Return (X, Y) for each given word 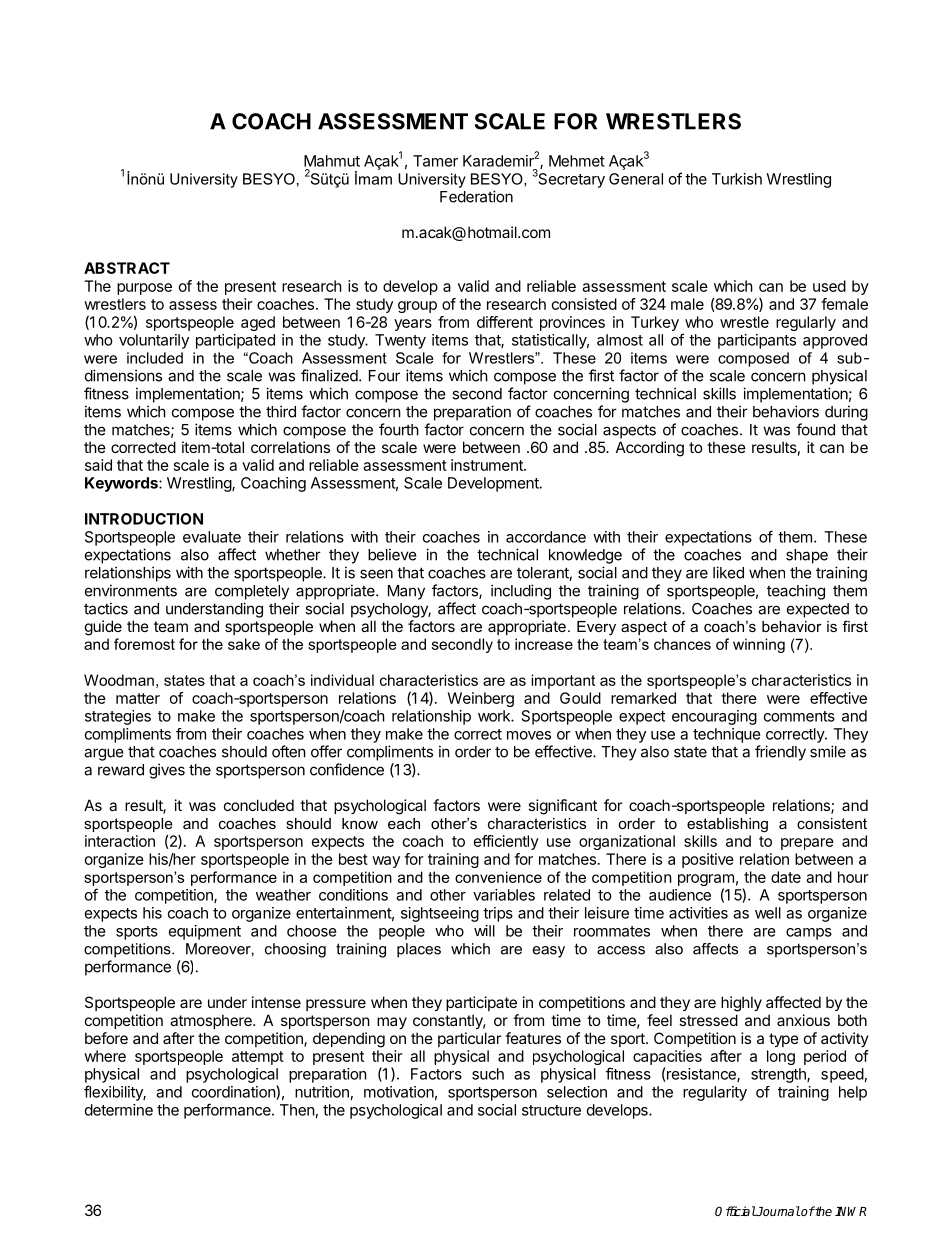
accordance (546, 537)
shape (807, 556)
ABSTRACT (127, 268)
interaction (120, 841)
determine (119, 1110)
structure (551, 1110)
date (786, 877)
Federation (476, 196)
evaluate (212, 537)
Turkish (737, 179)
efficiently (506, 842)
